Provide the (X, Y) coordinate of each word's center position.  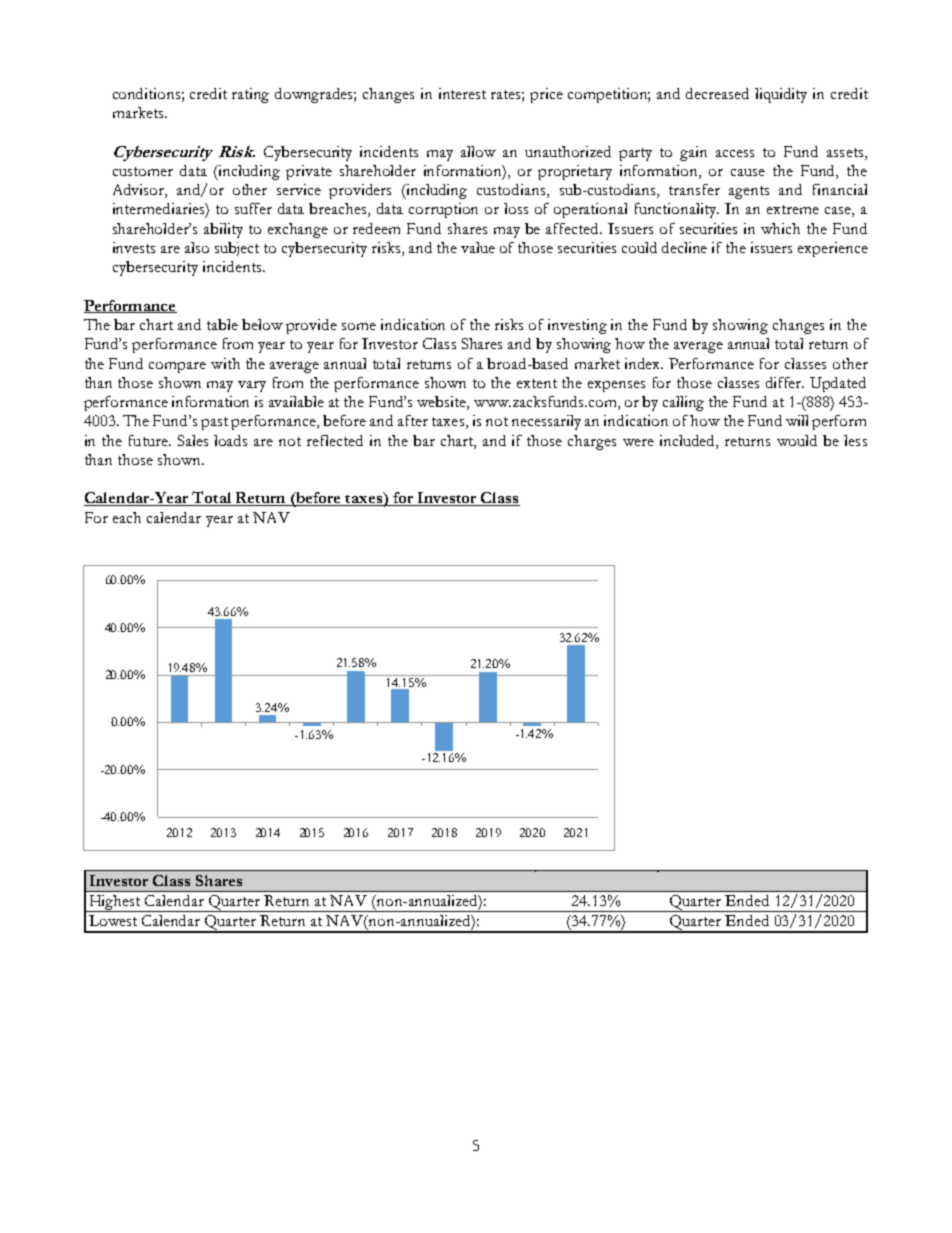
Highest (115, 903)
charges (592, 442)
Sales (193, 440)
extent (537, 383)
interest (462, 93)
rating (250, 95)
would (797, 440)
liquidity (781, 95)
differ (785, 382)
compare (177, 367)
